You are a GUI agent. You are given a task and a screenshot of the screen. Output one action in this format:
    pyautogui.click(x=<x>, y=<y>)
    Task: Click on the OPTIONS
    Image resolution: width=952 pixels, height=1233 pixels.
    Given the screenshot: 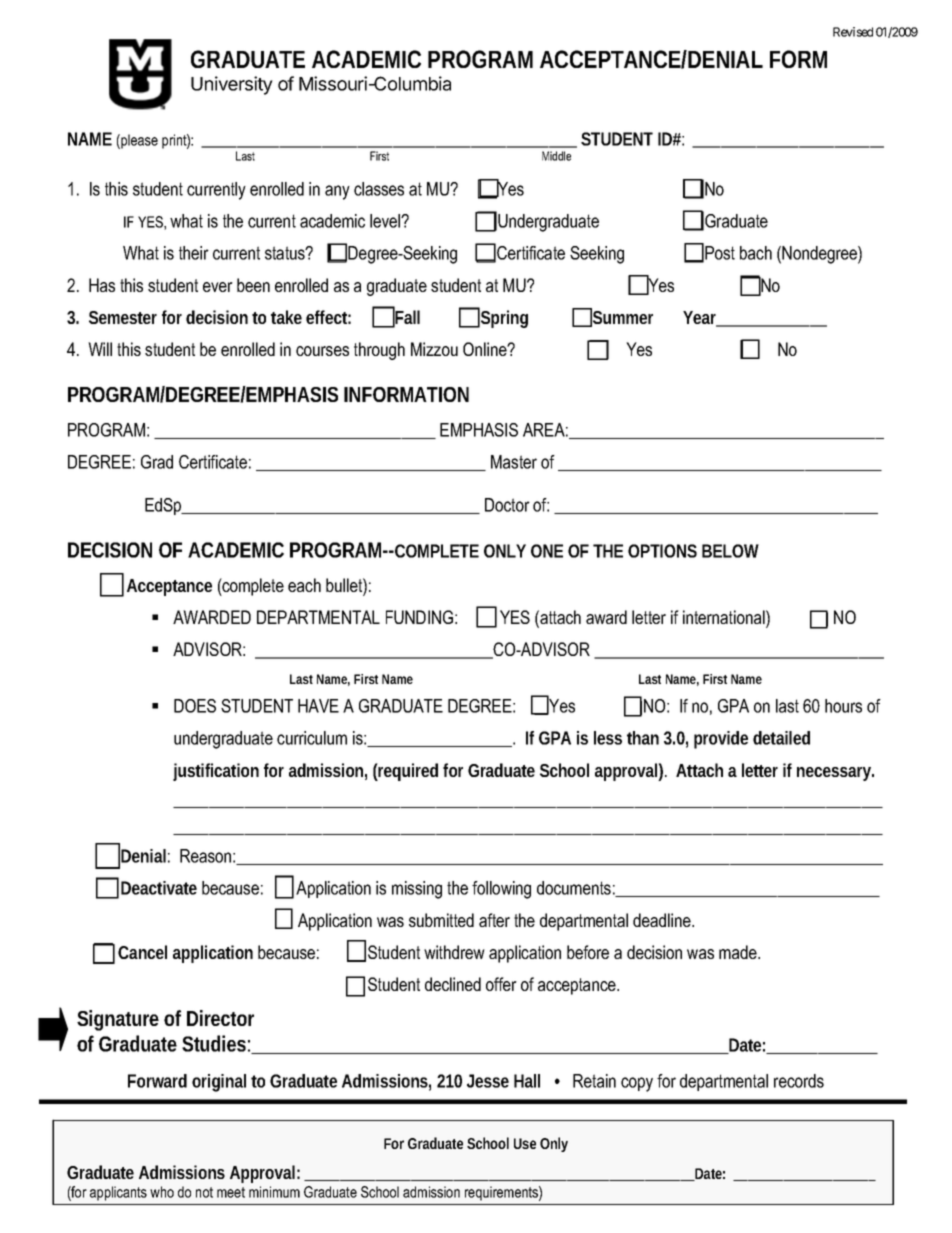 What is the action you would take?
    pyautogui.click(x=662, y=551)
